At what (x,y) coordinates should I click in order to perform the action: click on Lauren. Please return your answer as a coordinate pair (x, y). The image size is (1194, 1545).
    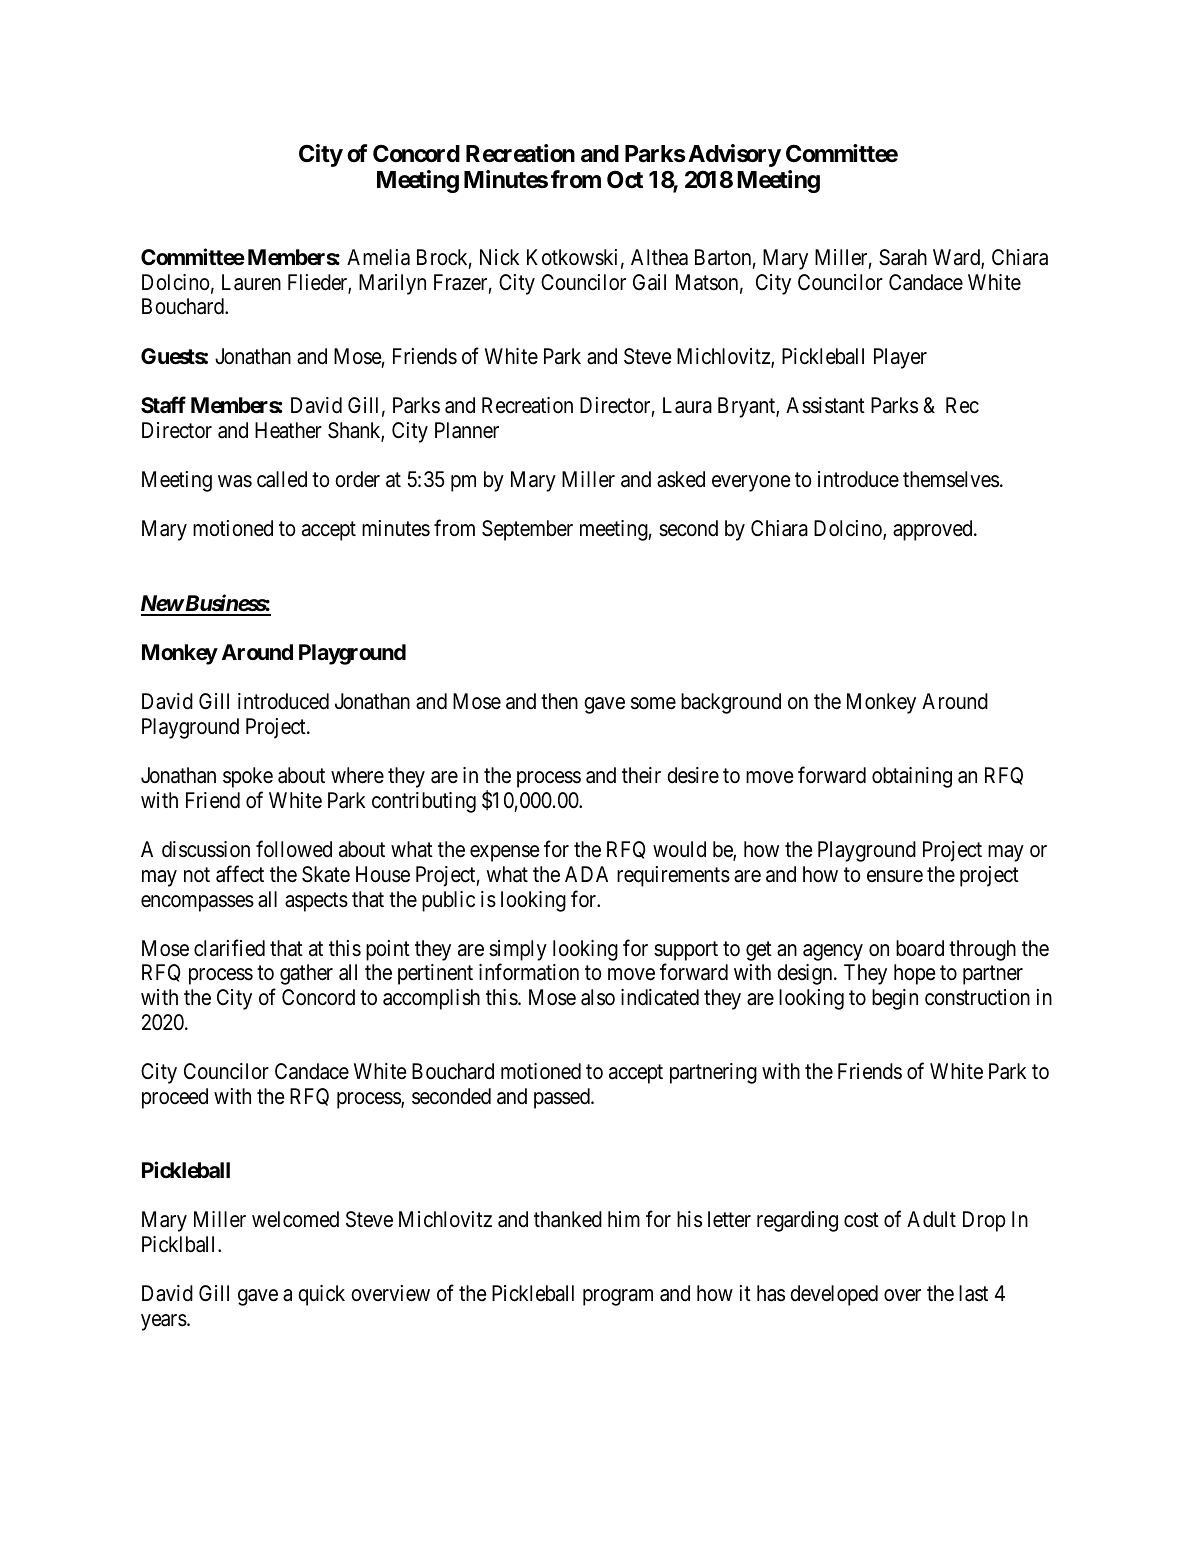
    Looking at the image, I should click on (251, 282).
